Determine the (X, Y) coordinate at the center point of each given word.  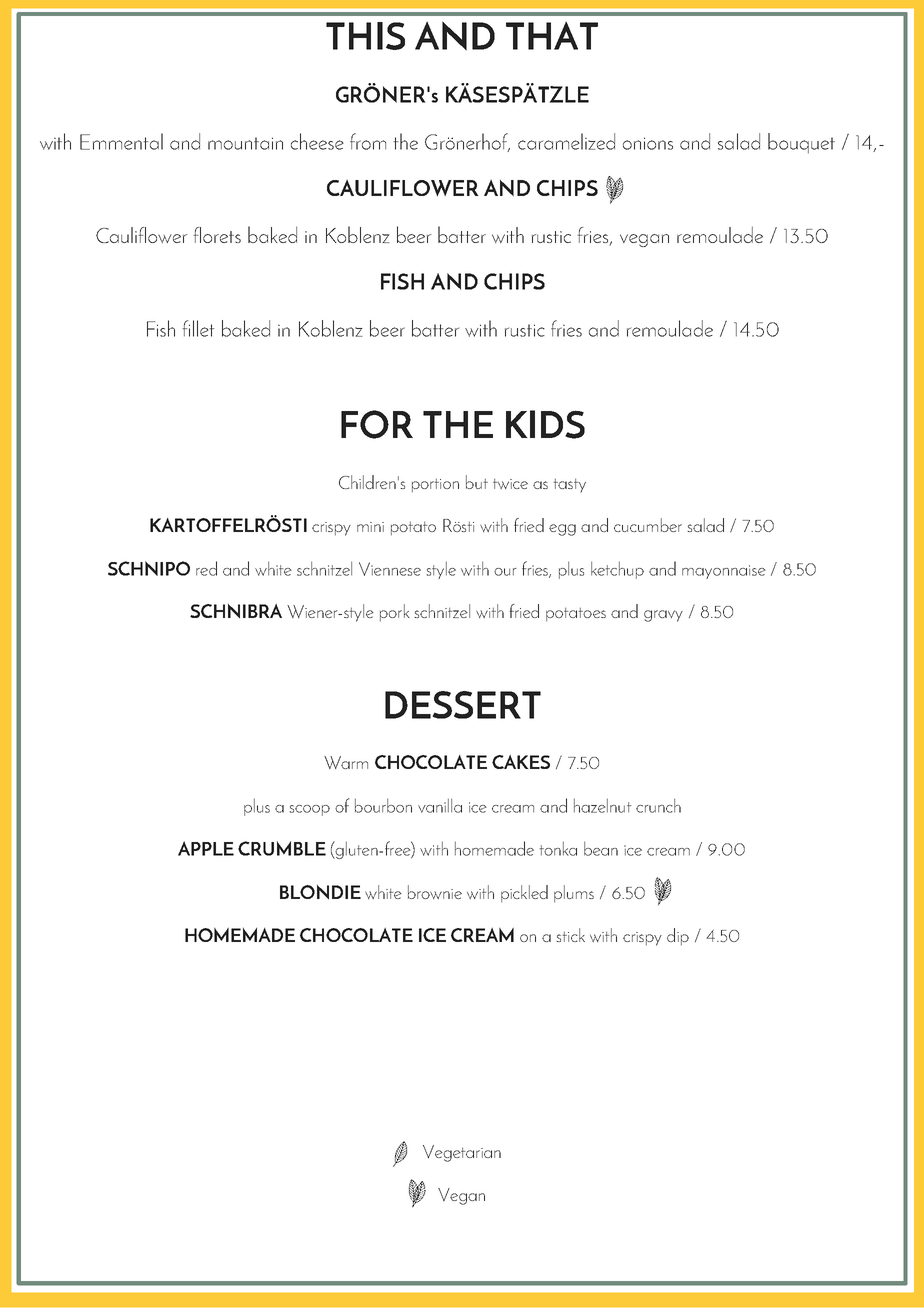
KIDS (545, 424)
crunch (658, 805)
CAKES (521, 762)
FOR (377, 424)
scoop (309, 810)
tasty (569, 485)
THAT (552, 36)
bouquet (801, 143)
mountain (245, 143)
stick (570, 935)
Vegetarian (462, 1153)
